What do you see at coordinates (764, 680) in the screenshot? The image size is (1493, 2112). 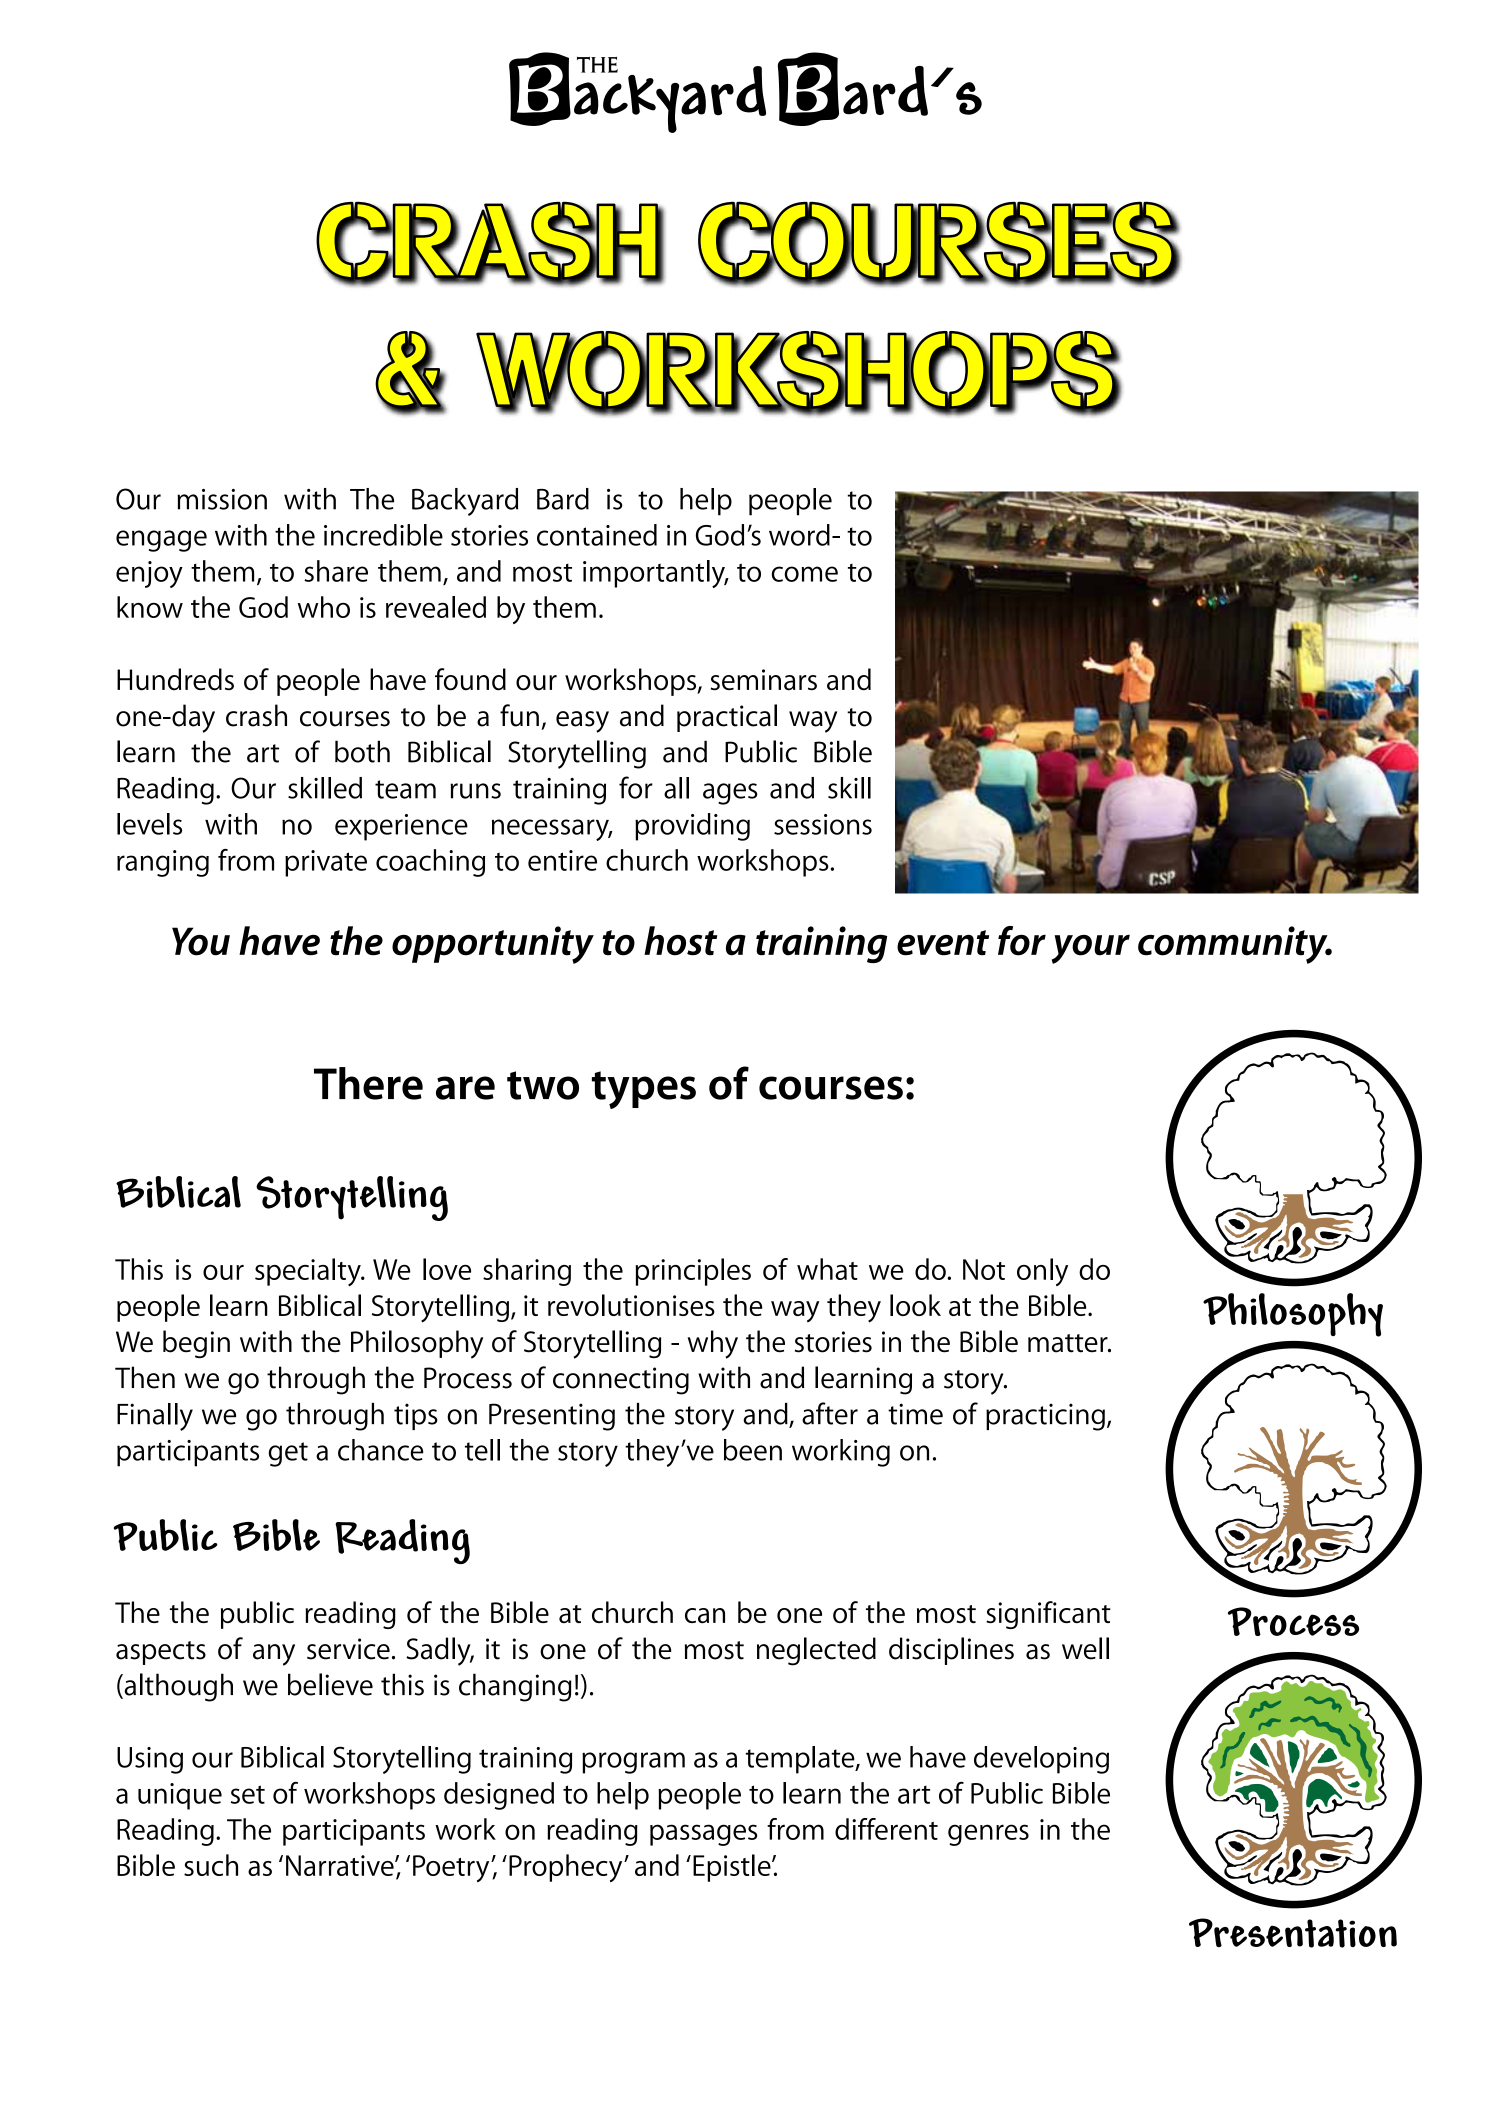 I see `seminars` at bounding box center [764, 680].
